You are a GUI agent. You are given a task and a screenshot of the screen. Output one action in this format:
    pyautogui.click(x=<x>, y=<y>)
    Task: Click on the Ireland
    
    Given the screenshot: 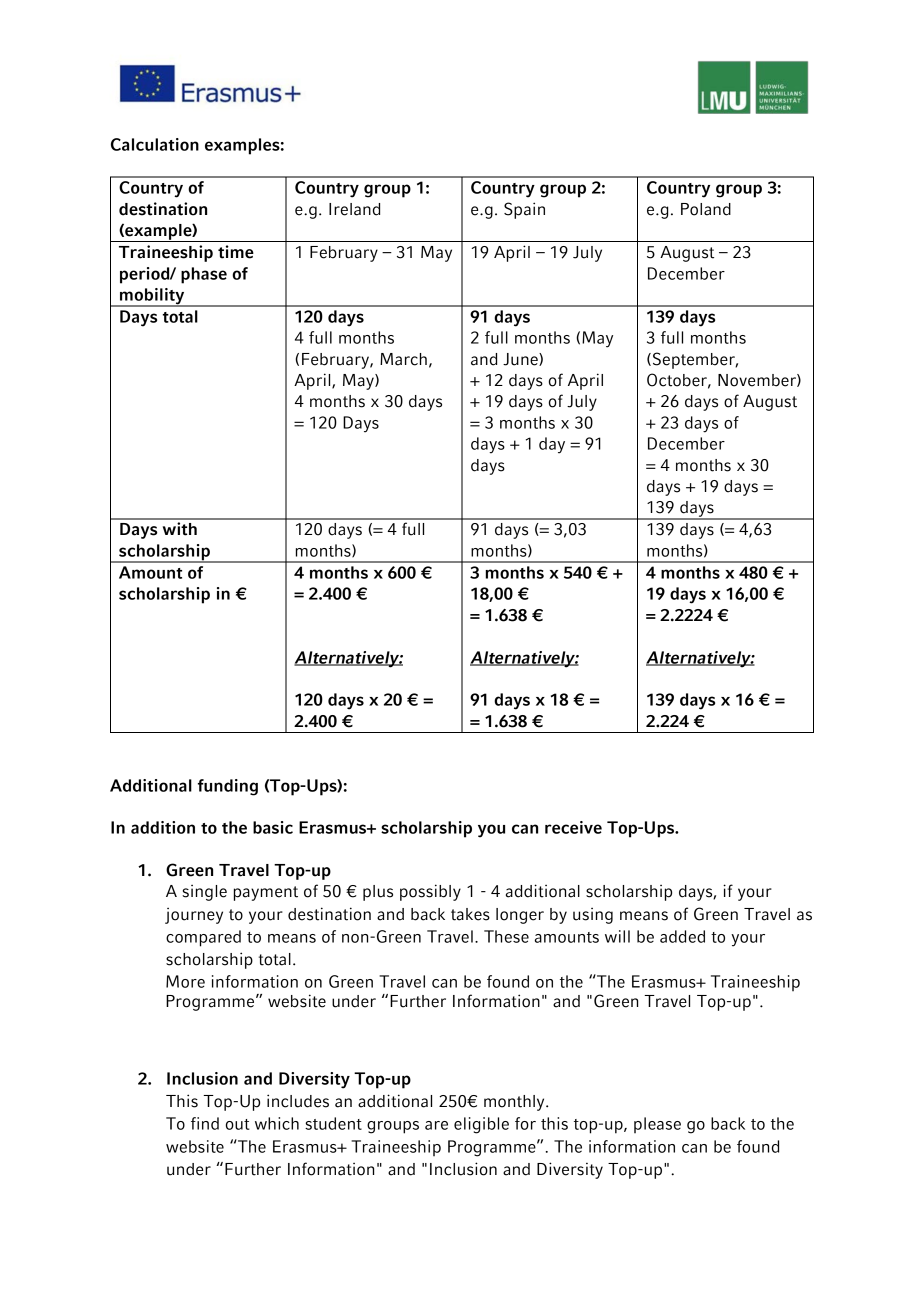 What is the action you would take?
    pyautogui.click(x=354, y=209)
